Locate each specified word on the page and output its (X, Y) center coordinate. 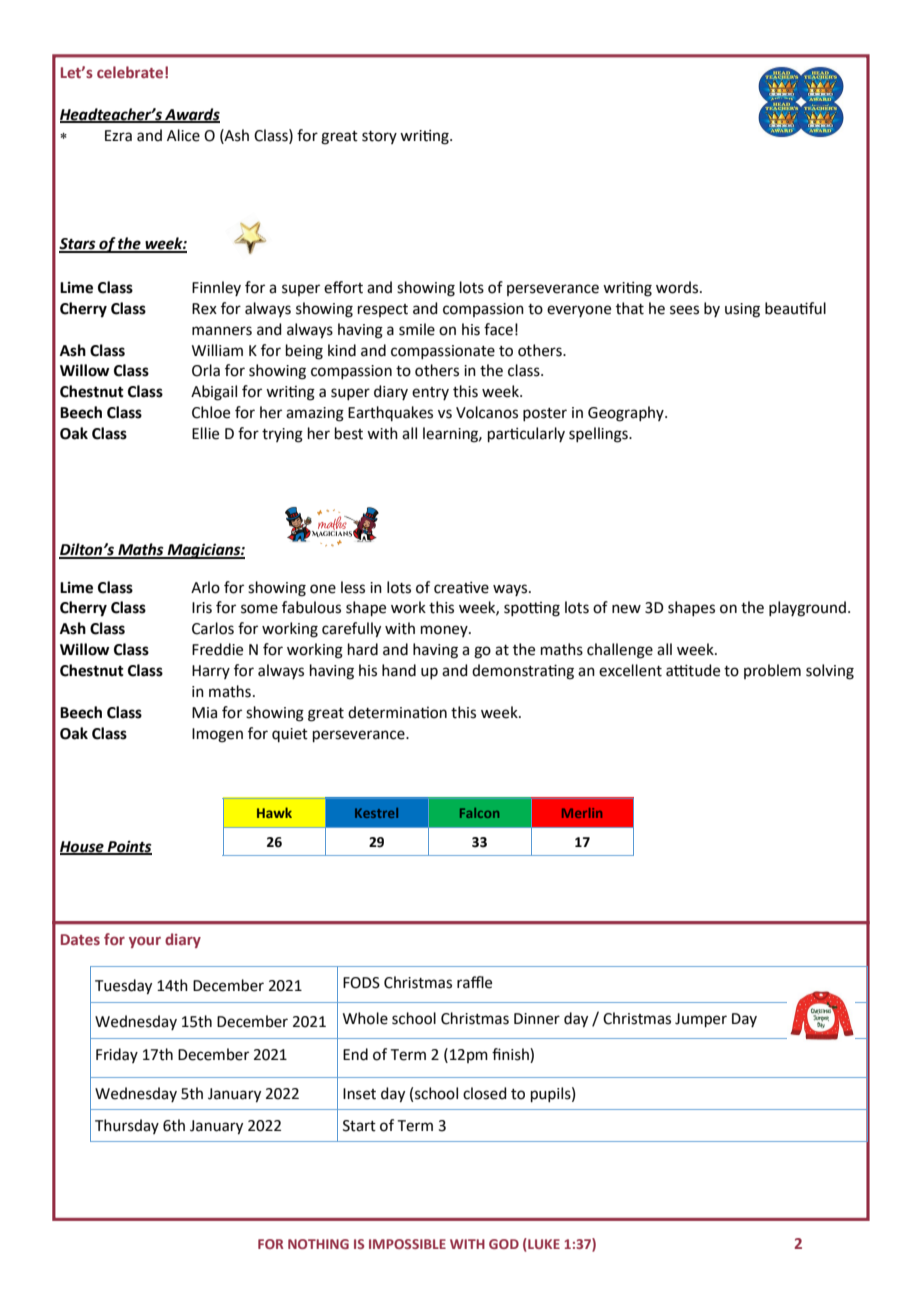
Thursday (127, 1126)
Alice (183, 135)
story (379, 137)
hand (399, 670)
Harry (211, 672)
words (678, 287)
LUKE (543, 1243)
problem (772, 671)
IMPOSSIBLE (407, 1244)
